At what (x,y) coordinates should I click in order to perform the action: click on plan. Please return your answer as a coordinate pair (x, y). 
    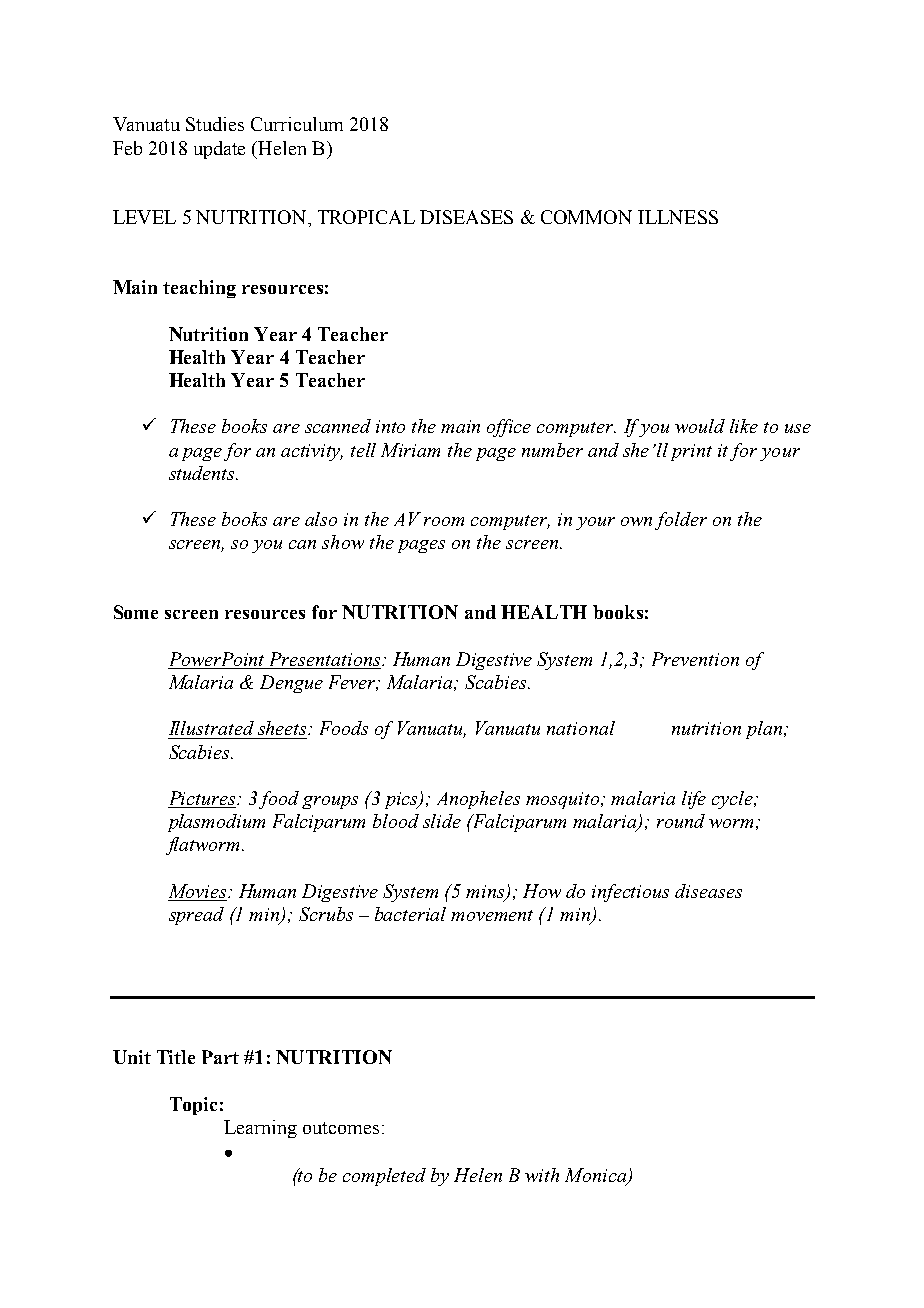
    Looking at the image, I should click on (765, 730).
